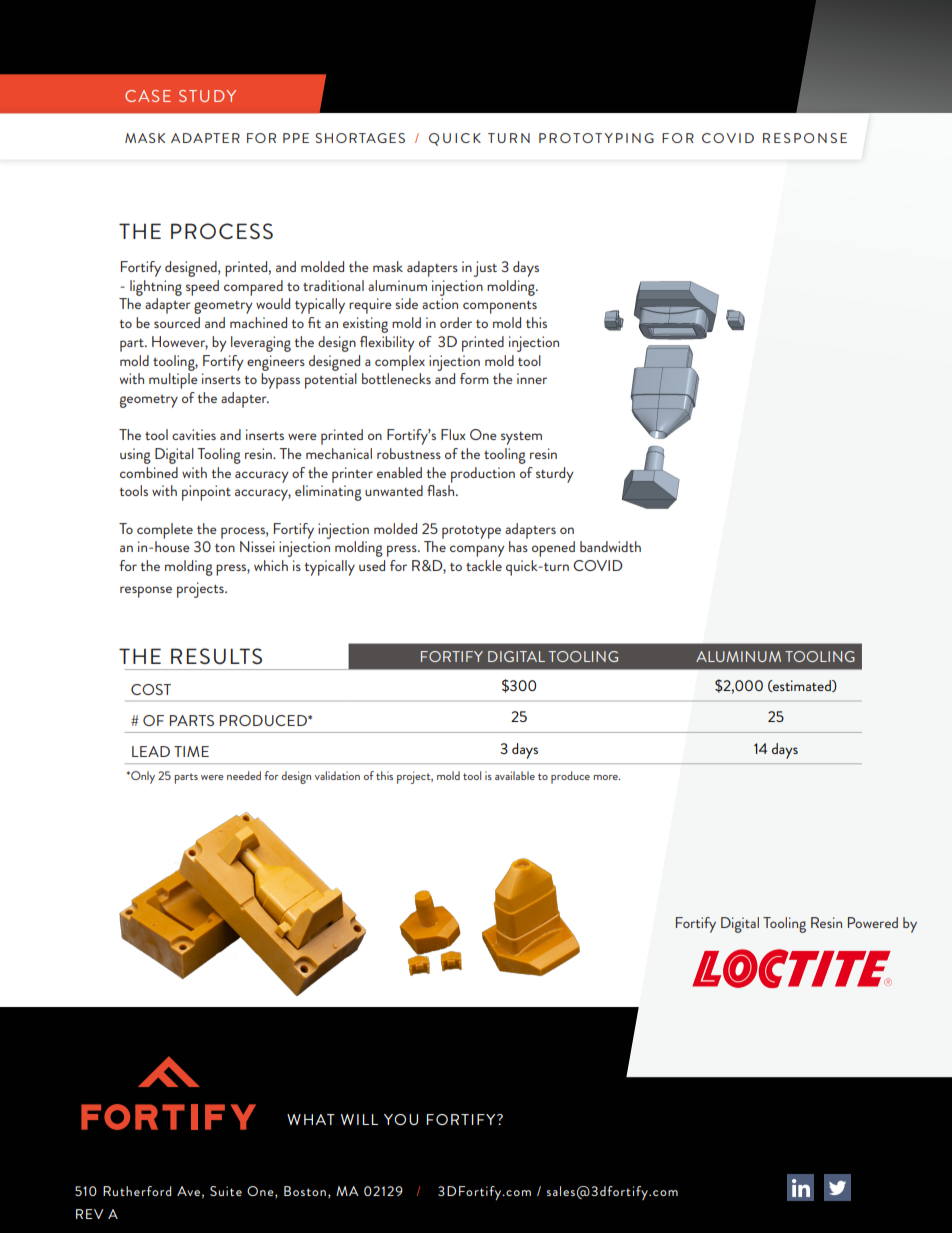  Describe the element at coordinates (359, 1119) in the screenshot. I see `WILL` at that location.
